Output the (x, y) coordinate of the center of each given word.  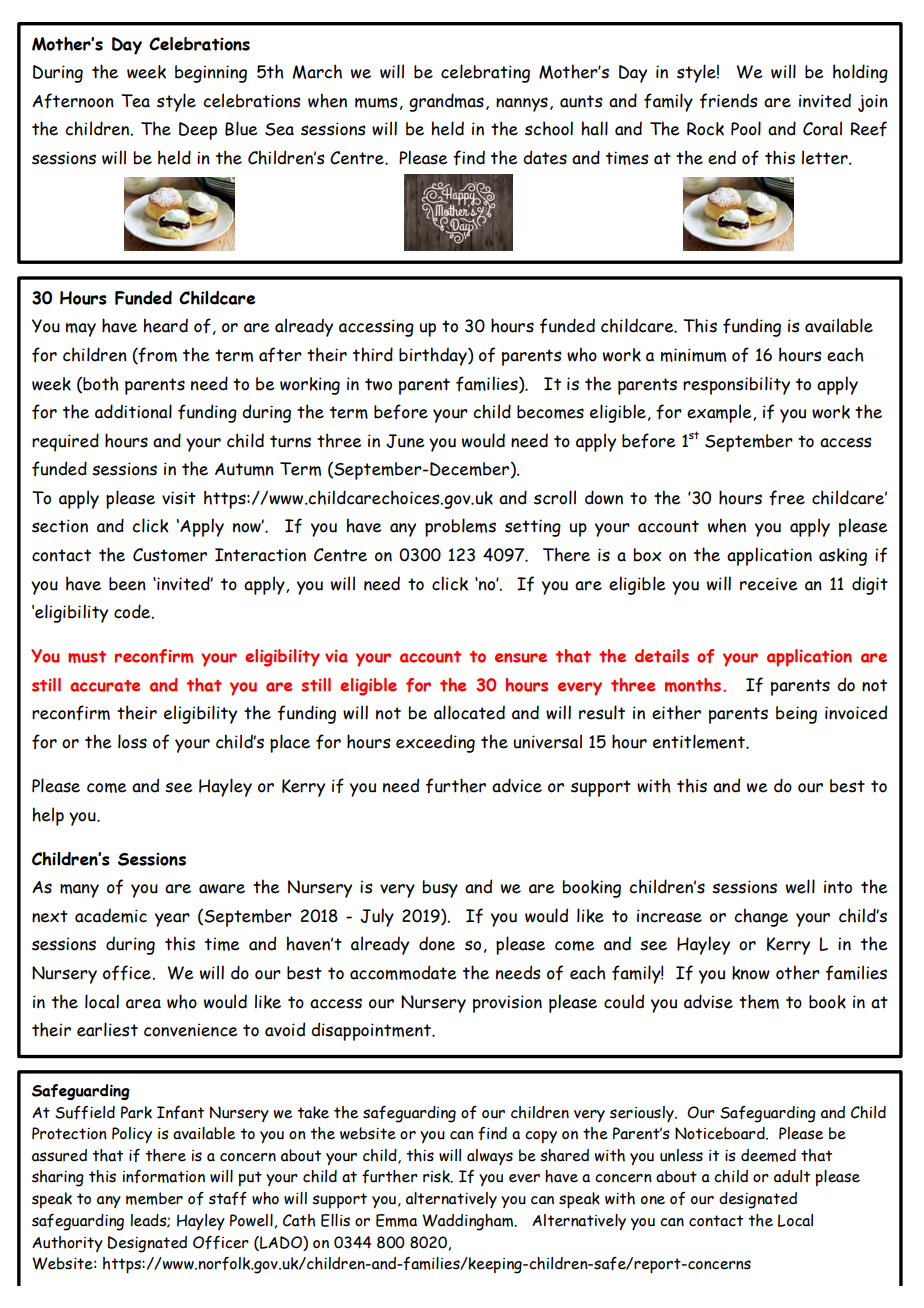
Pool (746, 128)
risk (437, 1176)
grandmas (446, 102)
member (154, 1198)
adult (792, 1176)
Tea (135, 101)
